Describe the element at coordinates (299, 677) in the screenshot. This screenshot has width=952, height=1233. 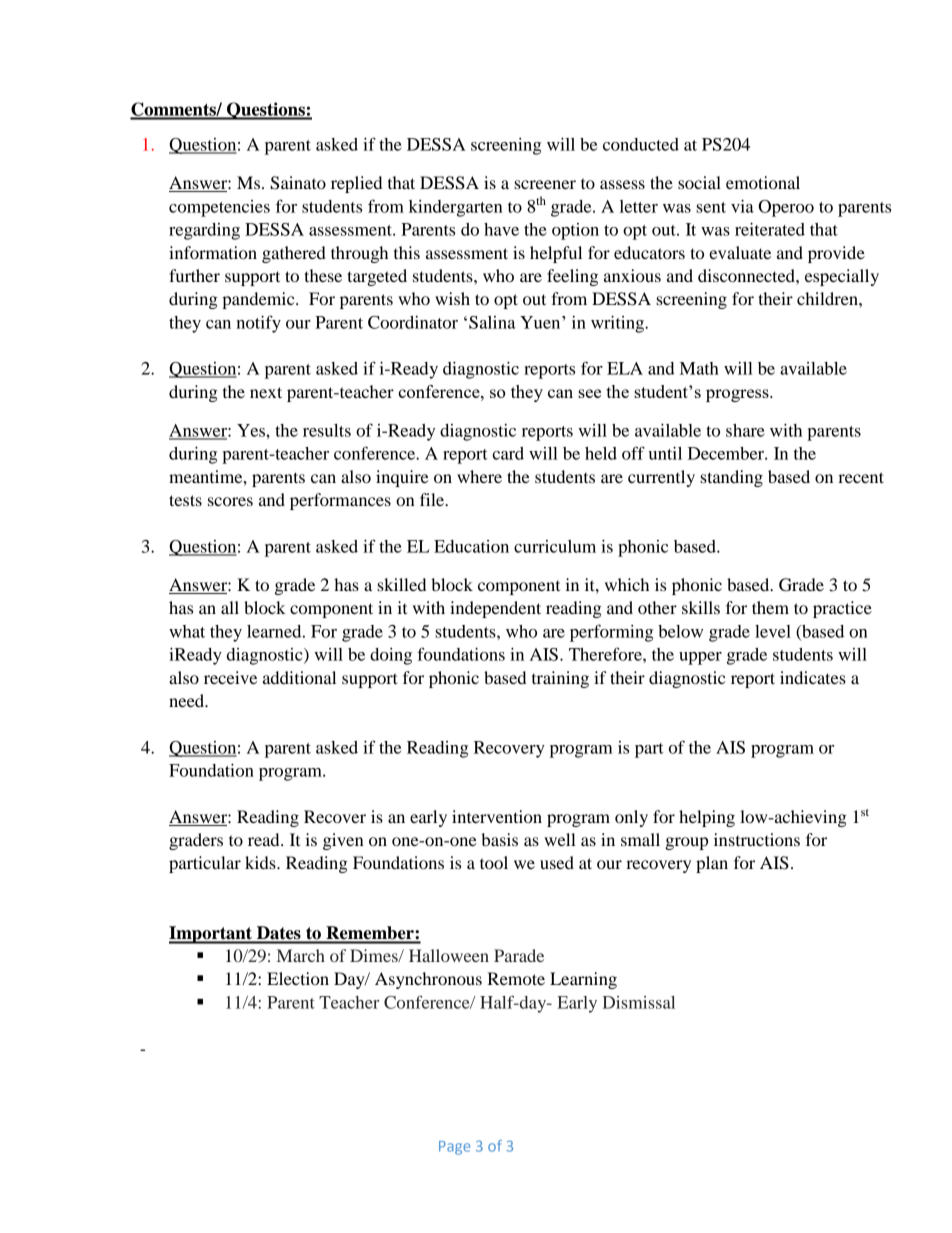
I see `additional` at that location.
